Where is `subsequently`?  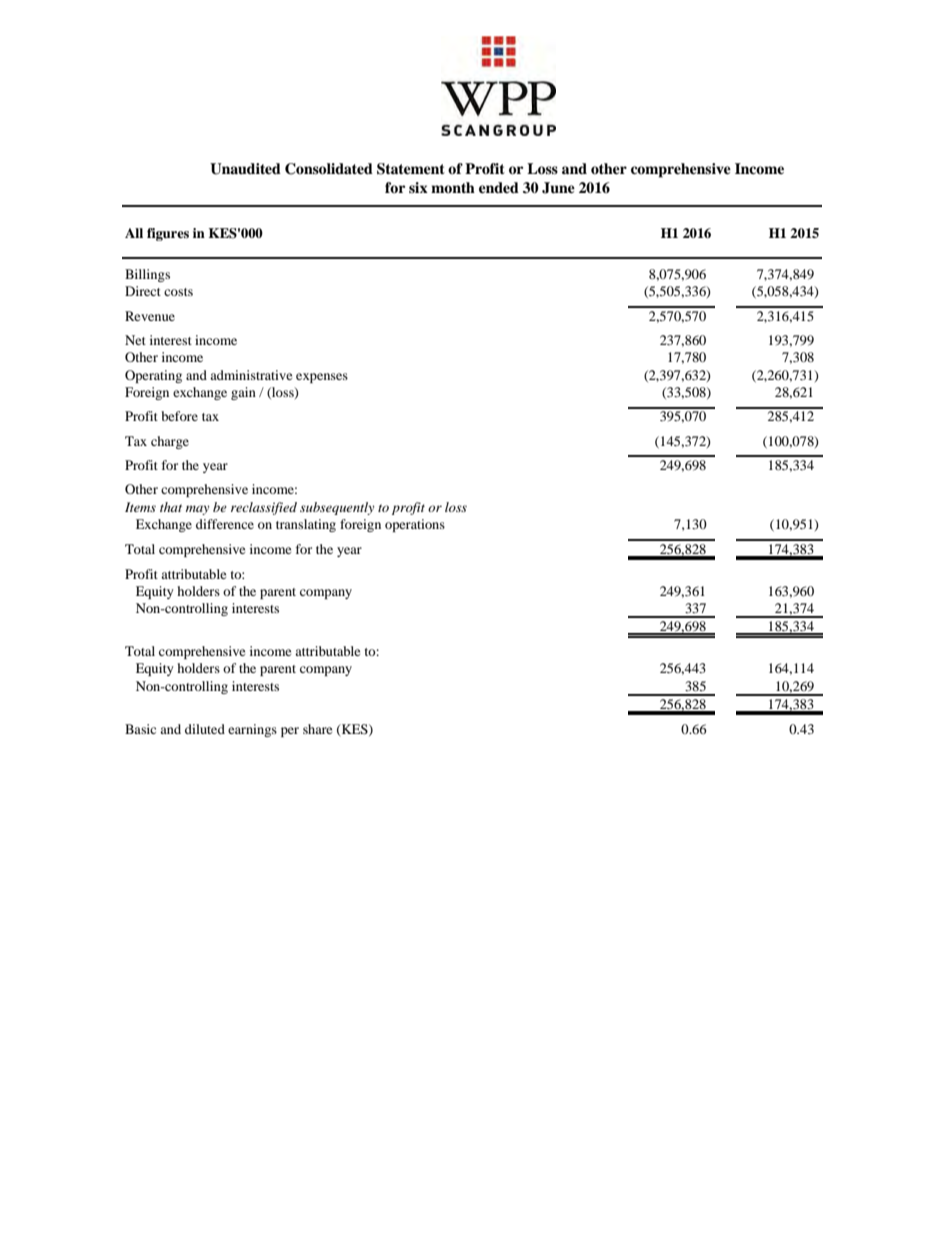 subsequently is located at coordinates (337, 508).
